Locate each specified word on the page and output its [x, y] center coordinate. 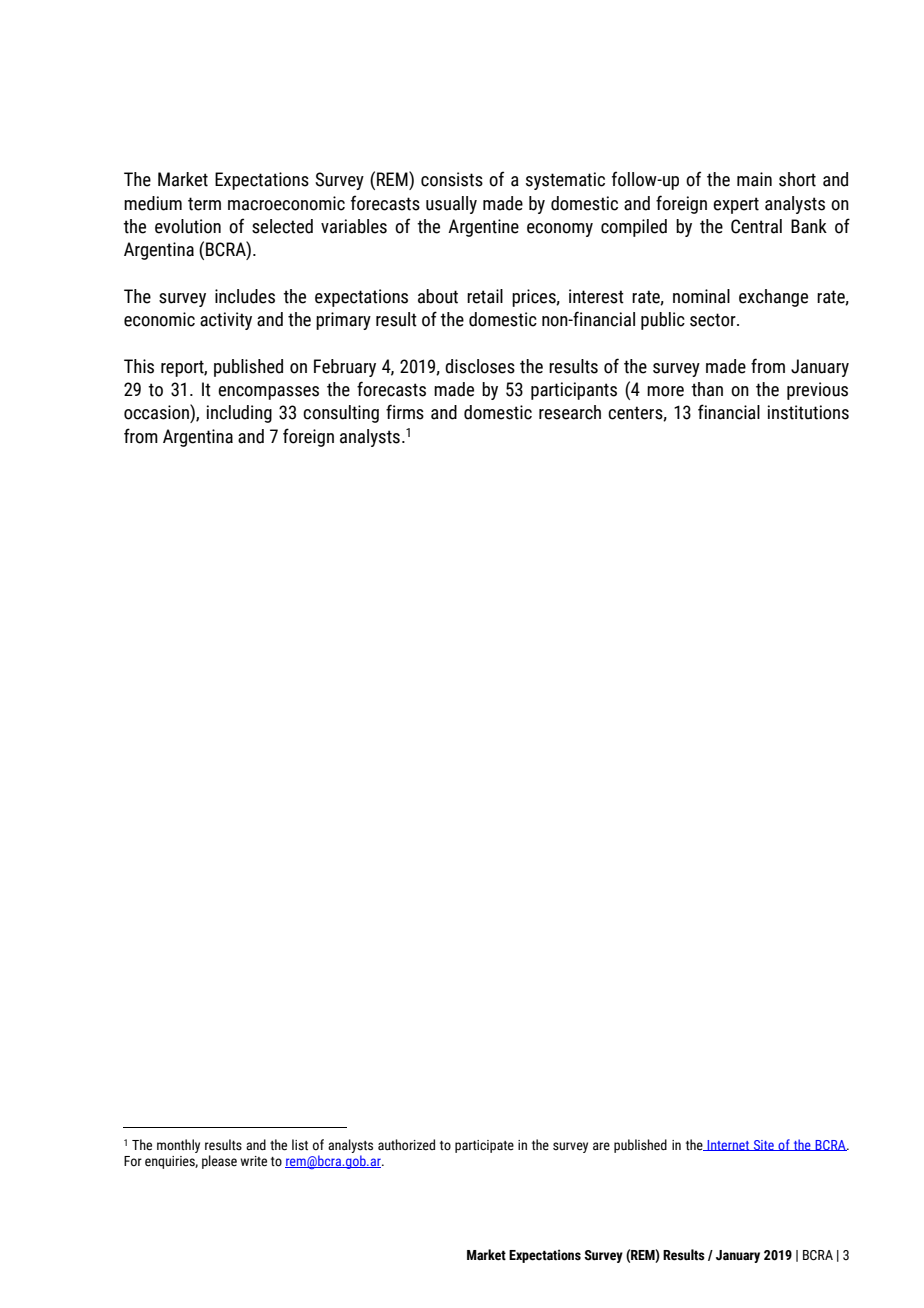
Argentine [483, 228]
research [570, 412]
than [707, 389]
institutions [808, 412]
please [219, 1162]
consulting [341, 414]
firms [405, 412]
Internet [728, 1145]
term [204, 204]
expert [736, 205]
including [239, 414]
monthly [178, 1146]
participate [484, 1146]
